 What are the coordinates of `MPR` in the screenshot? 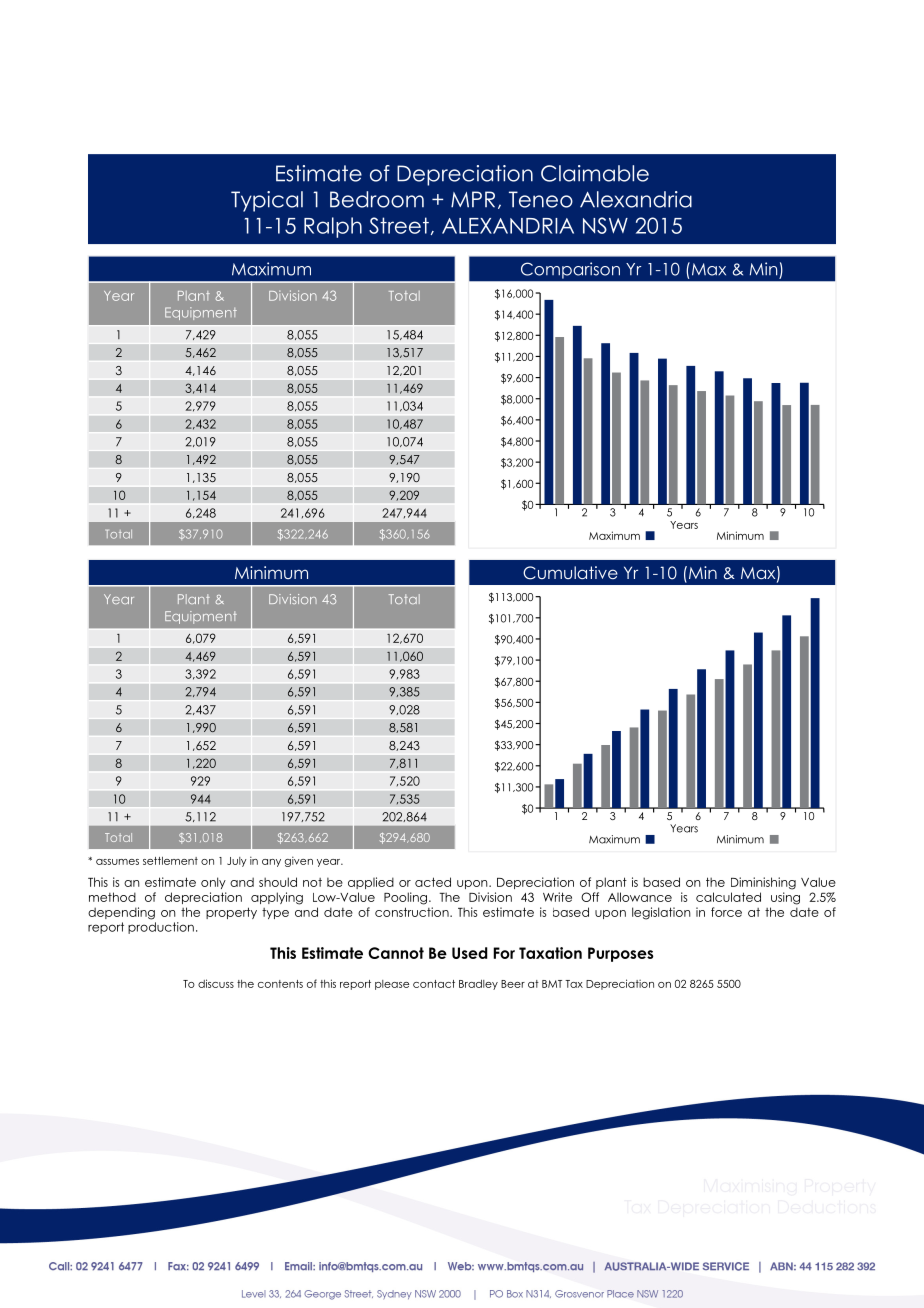 It's located at (473, 199).
